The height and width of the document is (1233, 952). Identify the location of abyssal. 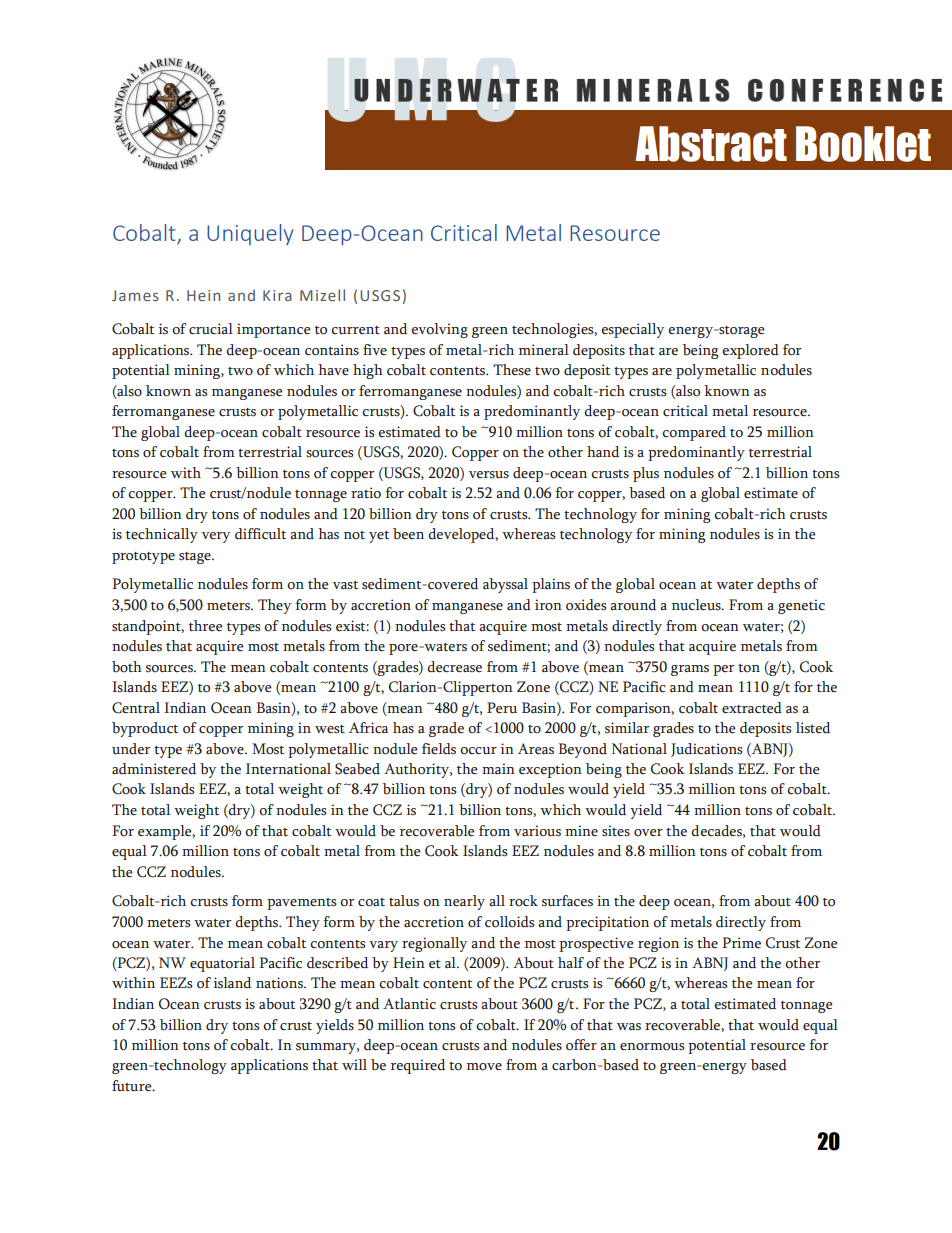
(505, 585).
